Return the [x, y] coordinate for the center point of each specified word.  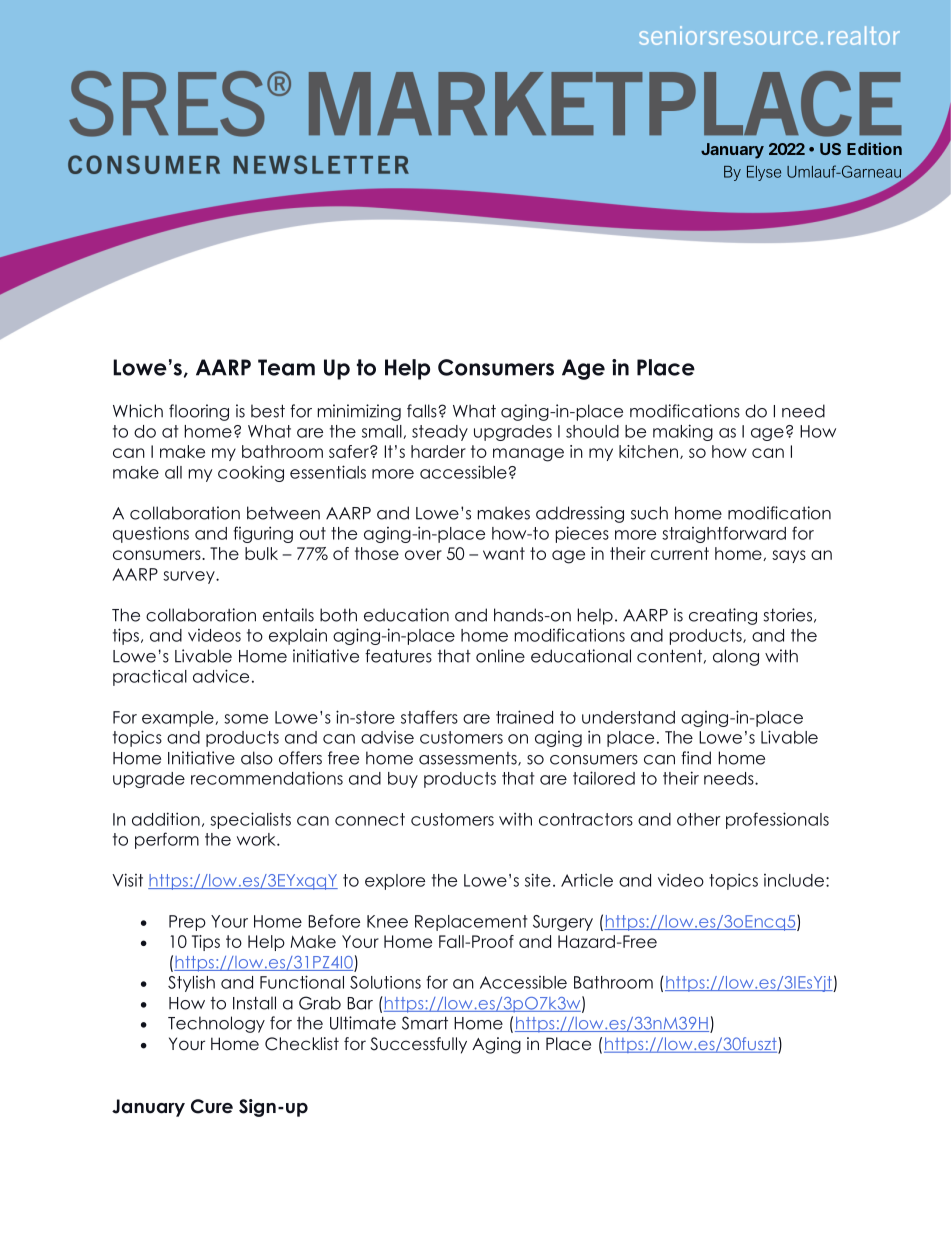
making [683, 432]
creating [723, 616]
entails [288, 615]
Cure [212, 1106]
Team [286, 367]
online [500, 656]
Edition [874, 148]
